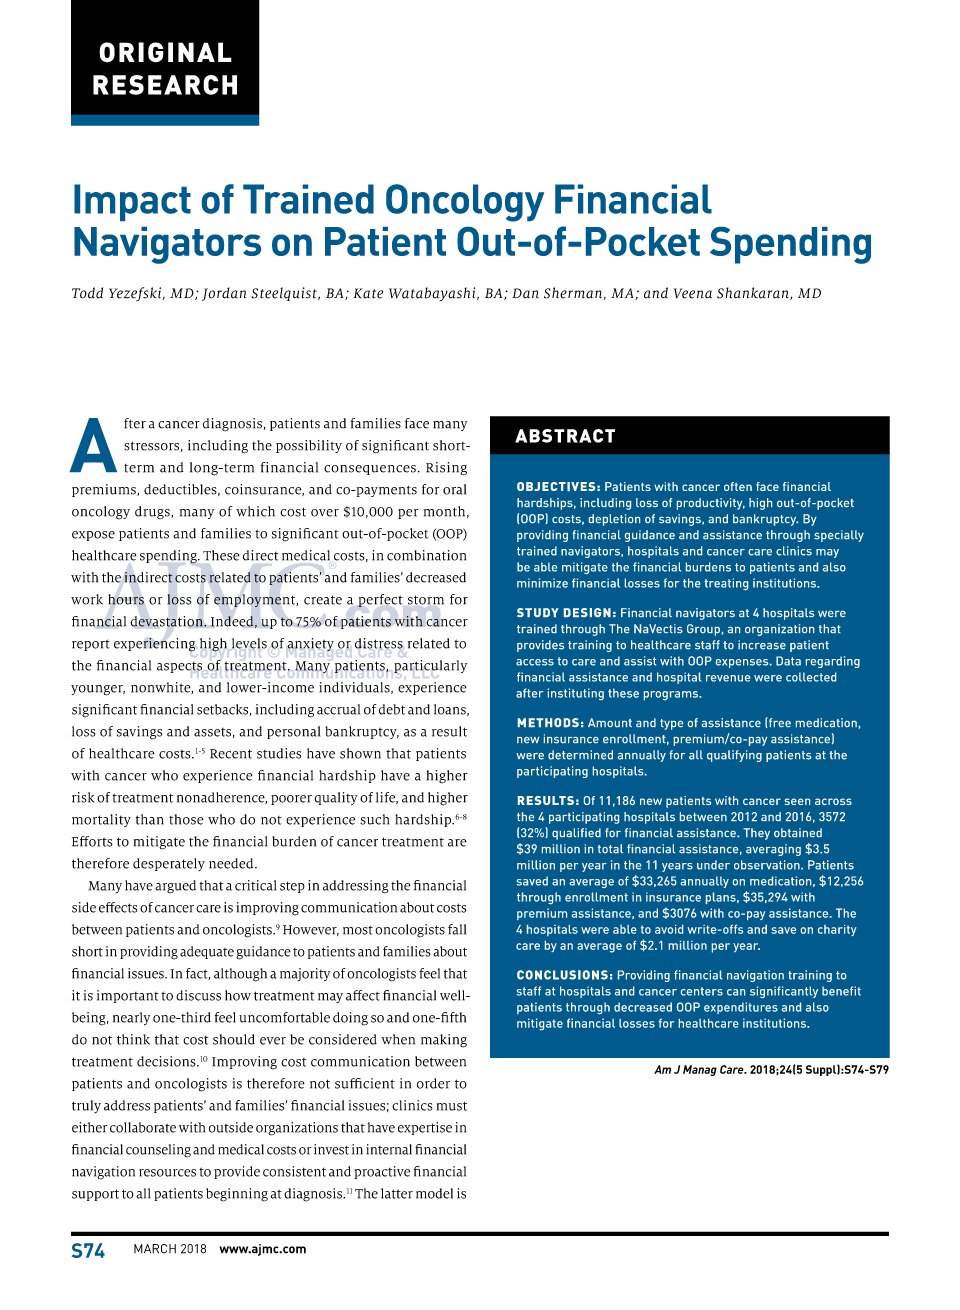 This page has width=960, height=1310. Describe the element at coordinates (741, 1008) in the page. I see `expenditures` at that location.
